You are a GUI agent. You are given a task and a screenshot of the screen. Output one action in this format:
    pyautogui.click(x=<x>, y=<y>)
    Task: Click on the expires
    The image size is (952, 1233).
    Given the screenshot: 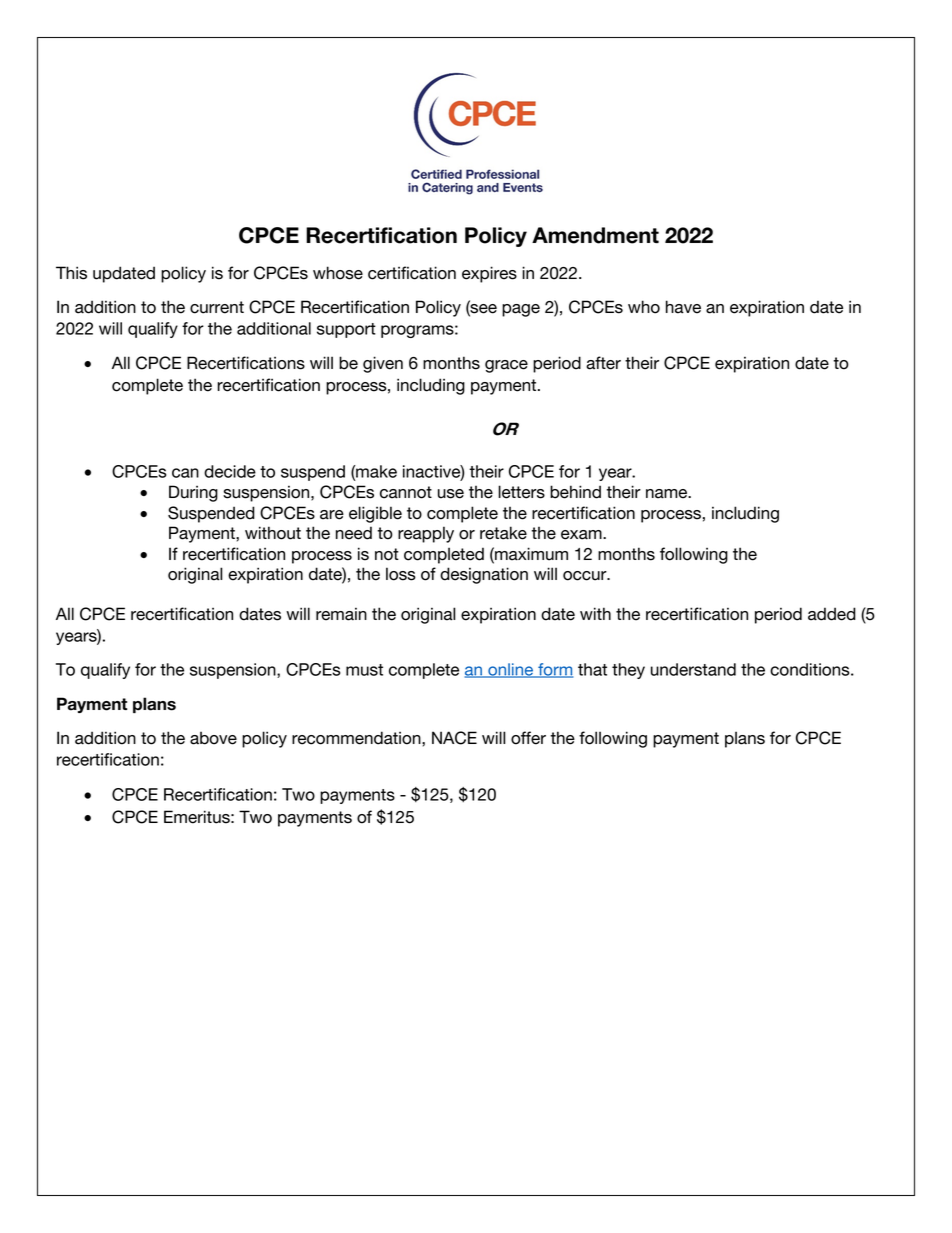 What is the action you would take?
    pyautogui.click(x=489, y=274)
